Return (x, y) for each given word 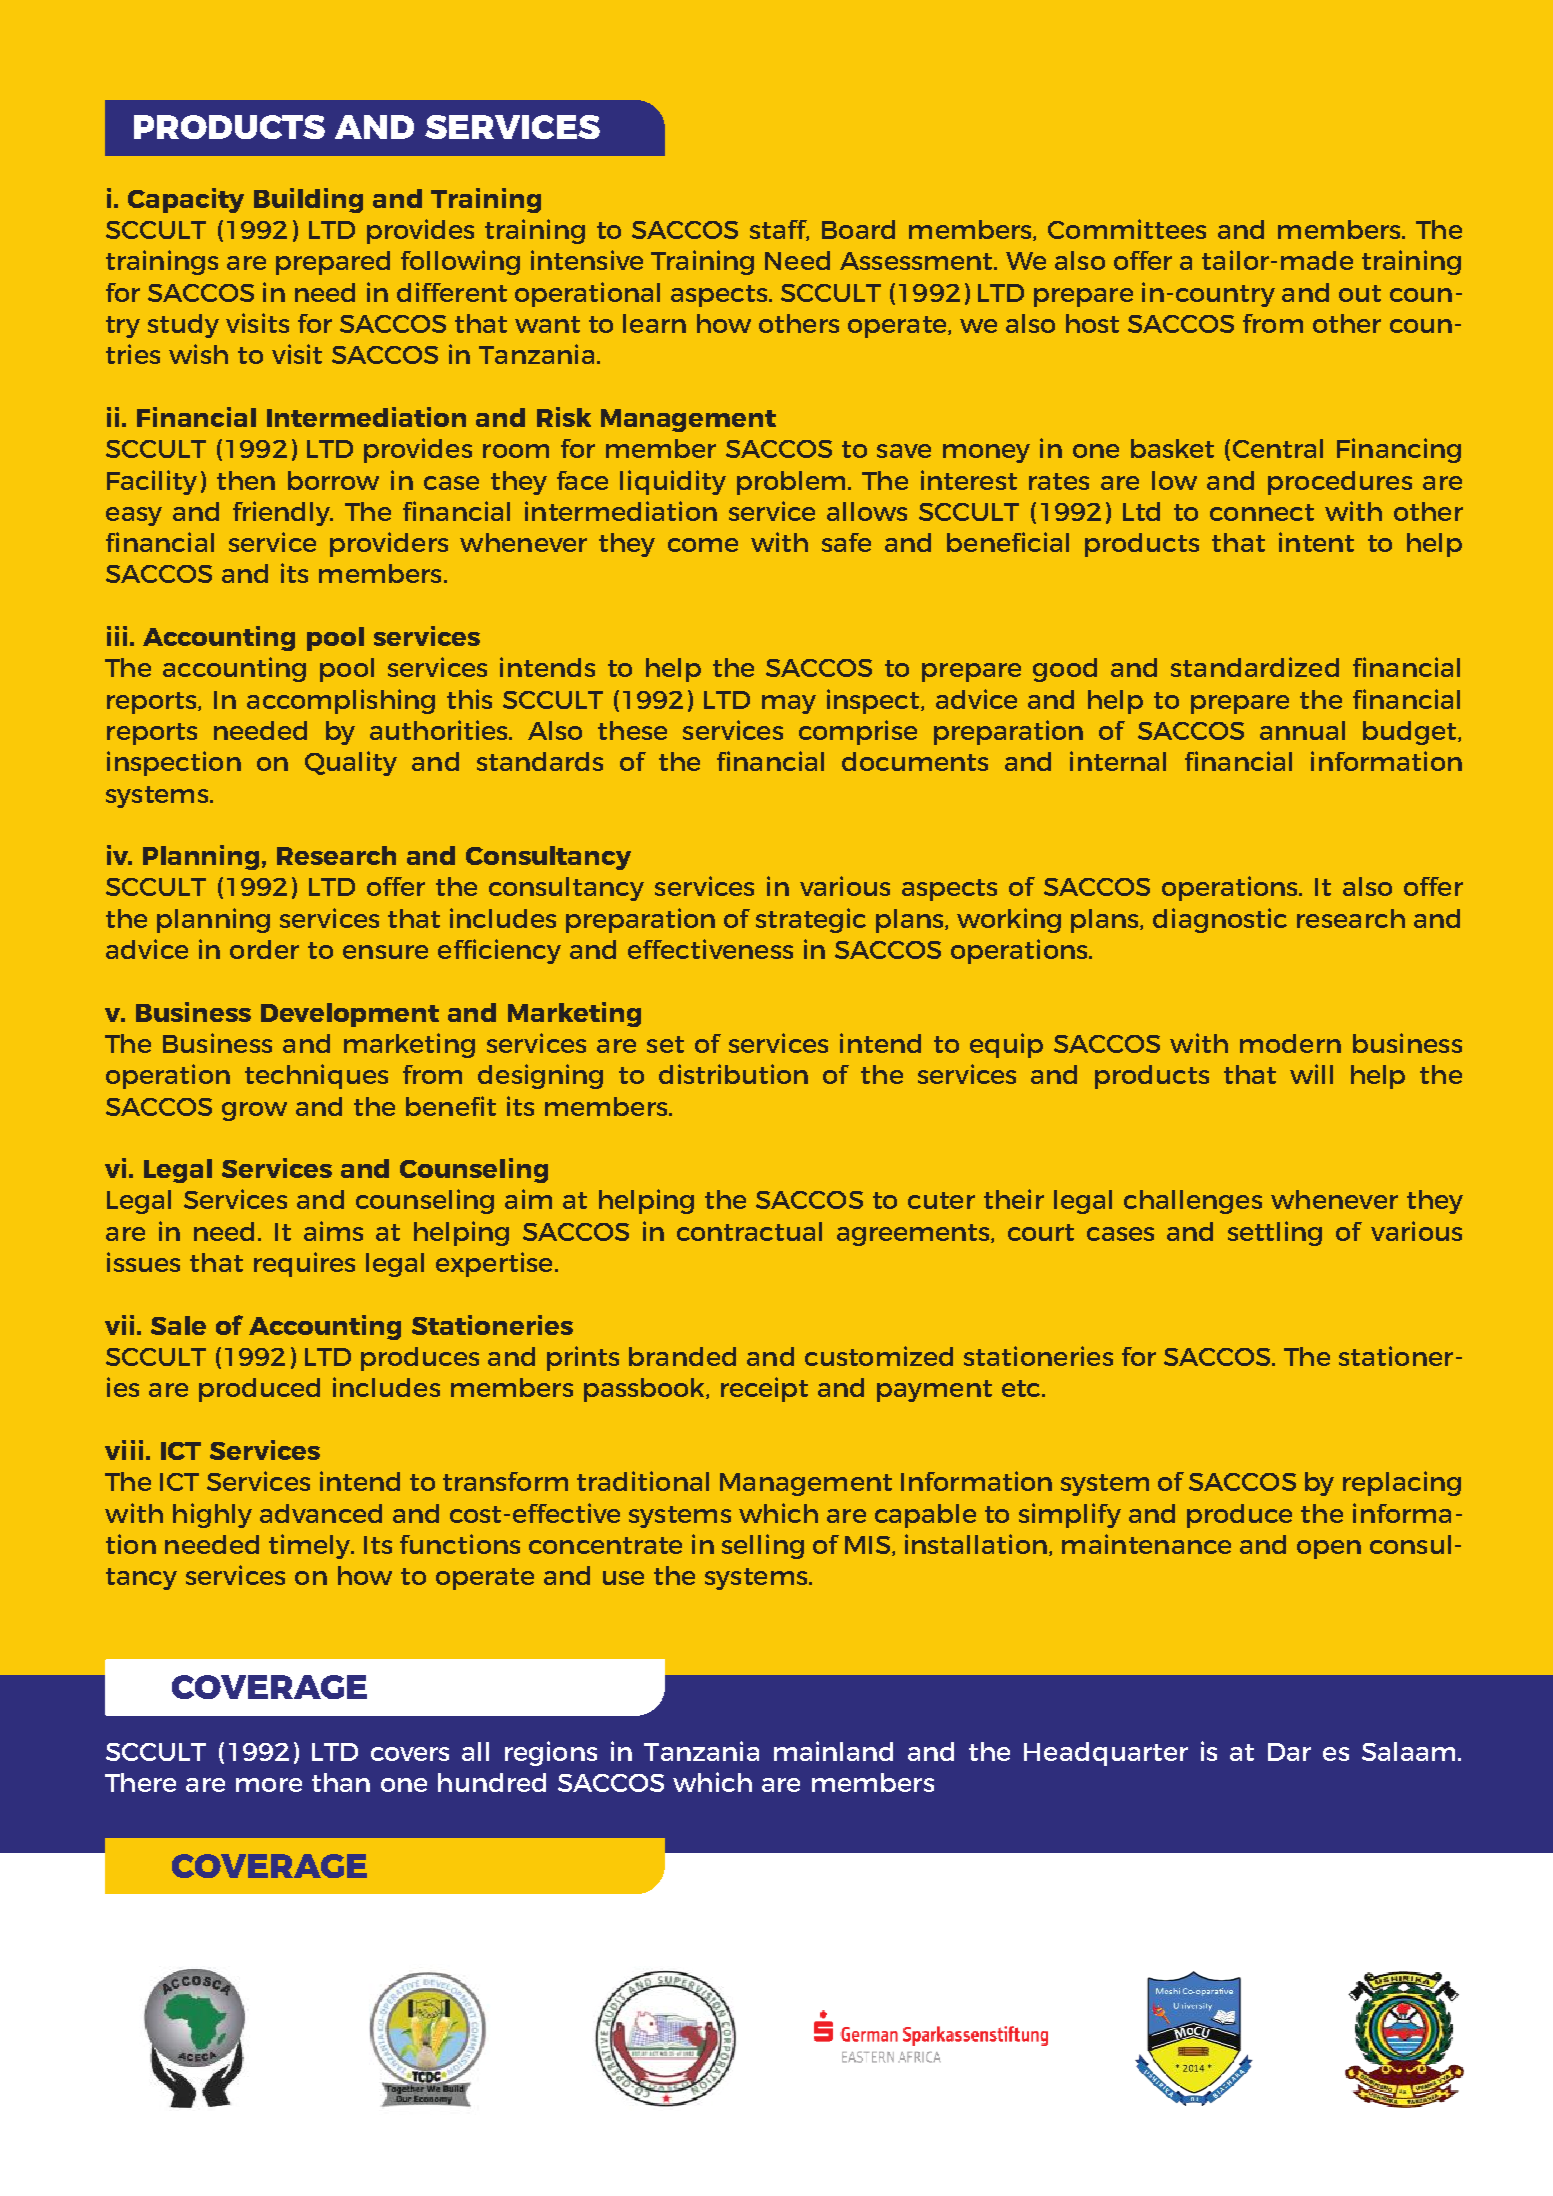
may (789, 704)
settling (1275, 1233)
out (1360, 293)
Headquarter (1106, 1754)
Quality (351, 763)
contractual (749, 1231)
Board (858, 229)
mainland (833, 1751)
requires (304, 1264)
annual (1302, 730)
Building (308, 200)
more (269, 1785)
